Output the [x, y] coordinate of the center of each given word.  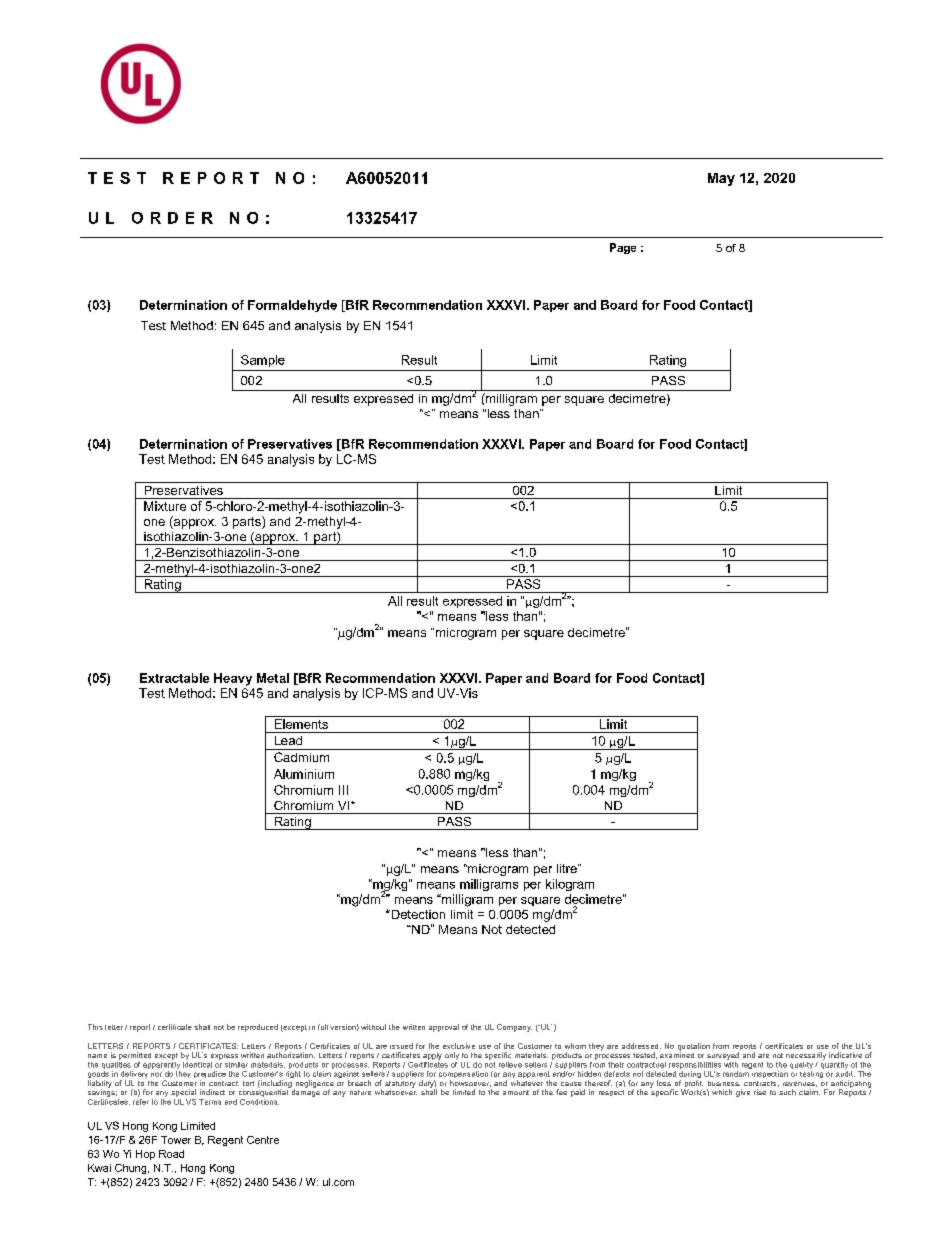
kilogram [570, 885]
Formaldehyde [292, 306]
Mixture [165, 506]
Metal [273, 678]
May [721, 179]
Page [623, 248]
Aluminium [304, 774]
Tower [176, 1140]
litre [568, 868]
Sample [263, 361]
